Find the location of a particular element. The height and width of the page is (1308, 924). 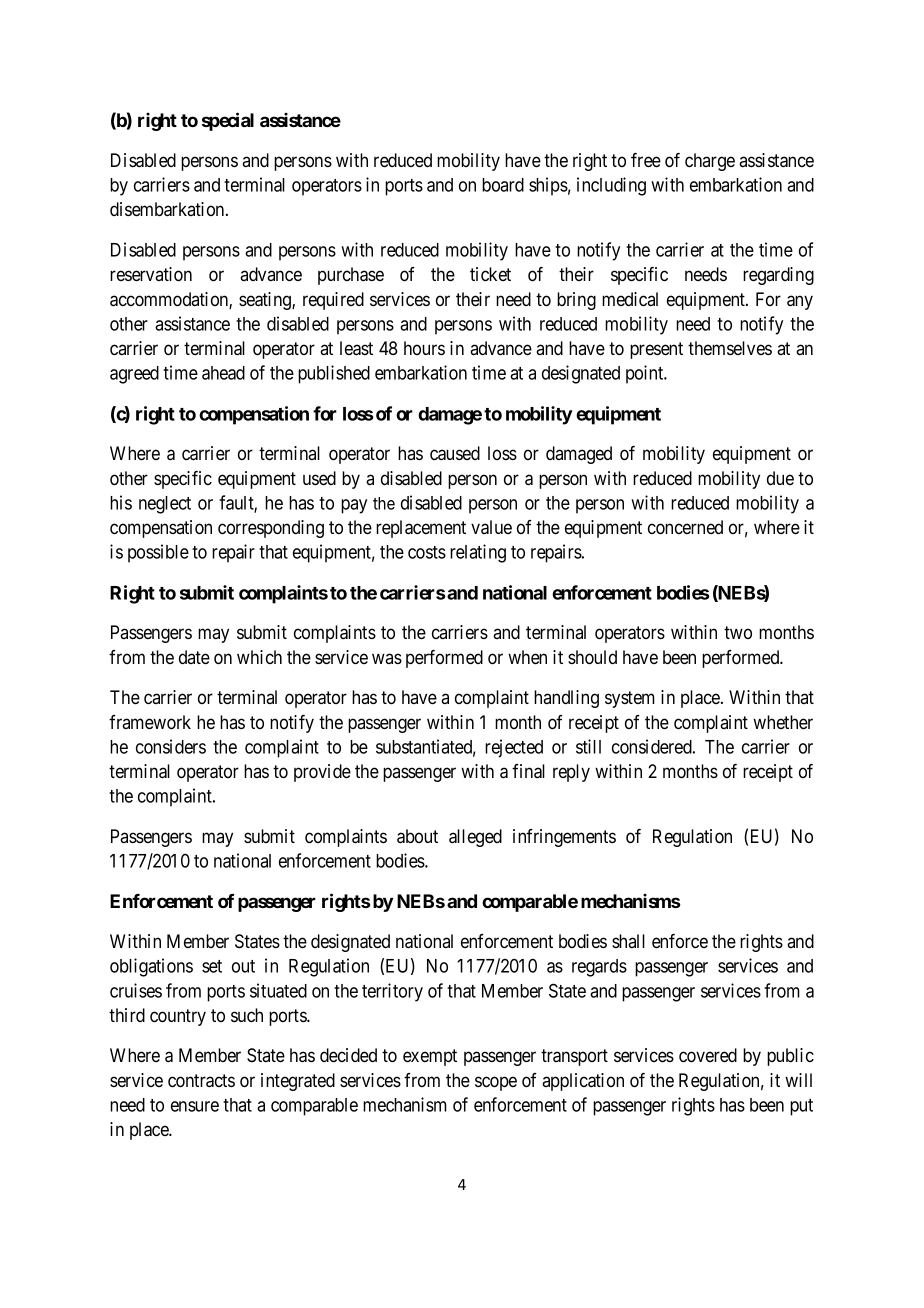

whether is located at coordinates (783, 722).
